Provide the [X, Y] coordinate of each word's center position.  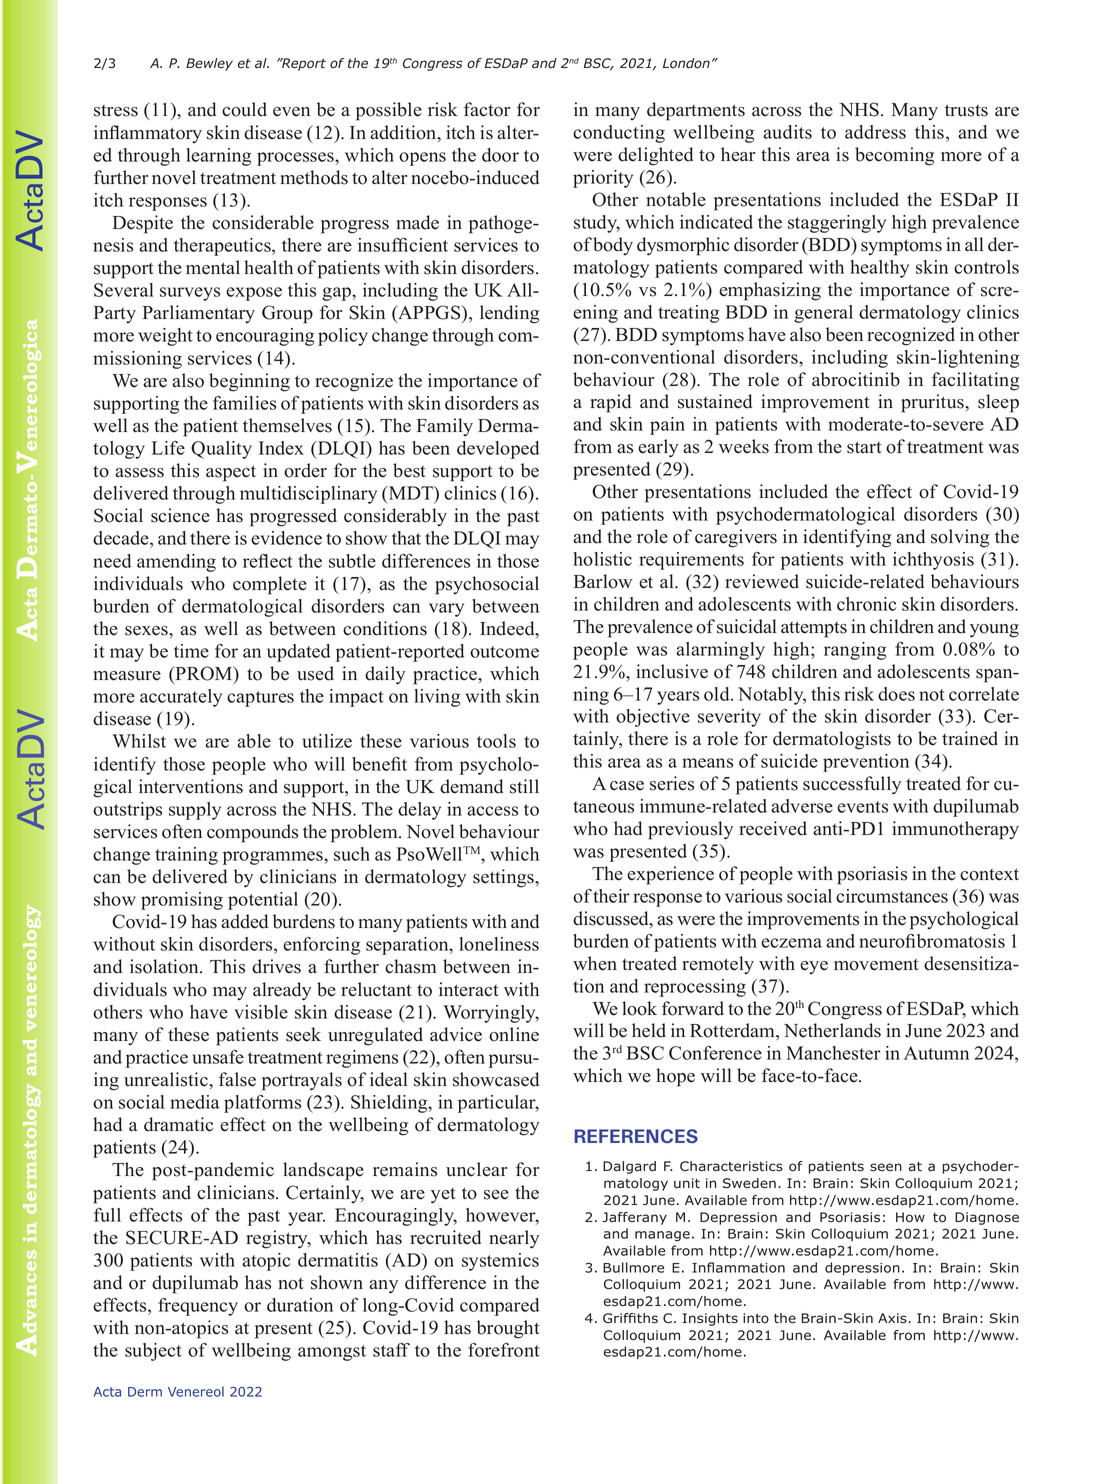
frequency [198, 1307]
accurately [181, 698]
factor [487, 109]
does [896, 694]
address [875, 132]
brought [508, 1329]
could [244, 109]
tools [496, 741]
